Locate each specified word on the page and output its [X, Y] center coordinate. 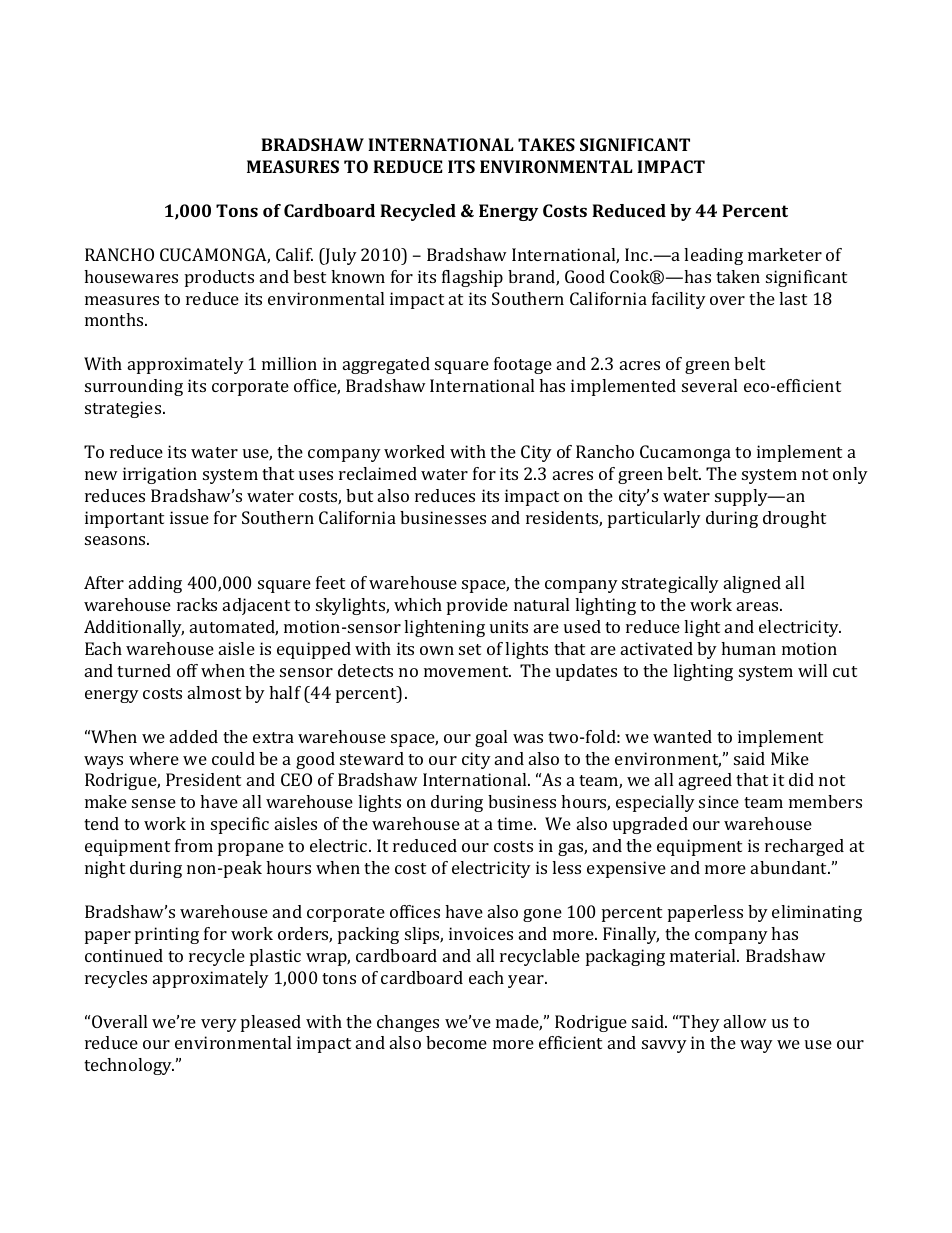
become [456, 1042]
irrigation [160, 475]
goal [491, 738]
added [194, 736]
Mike [790, 758]
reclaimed [378, 473]
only [850, 475]
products [219, 278]
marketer [785, 254]
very [219, 1025]
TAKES [546, 144]
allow [745, 1021]
